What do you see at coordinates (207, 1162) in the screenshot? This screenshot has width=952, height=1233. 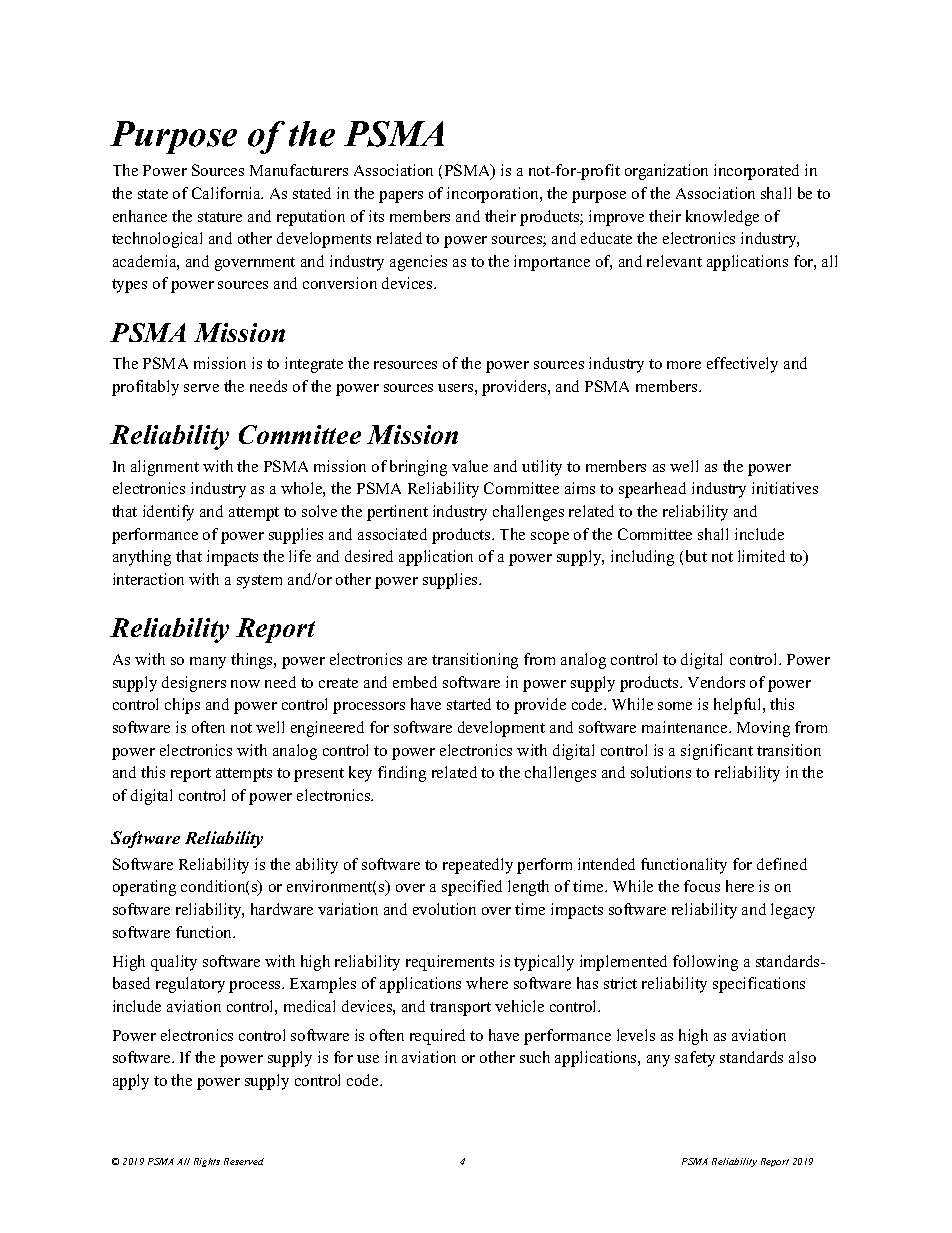 I see `Rights` at bounding box center [207, 1162].
